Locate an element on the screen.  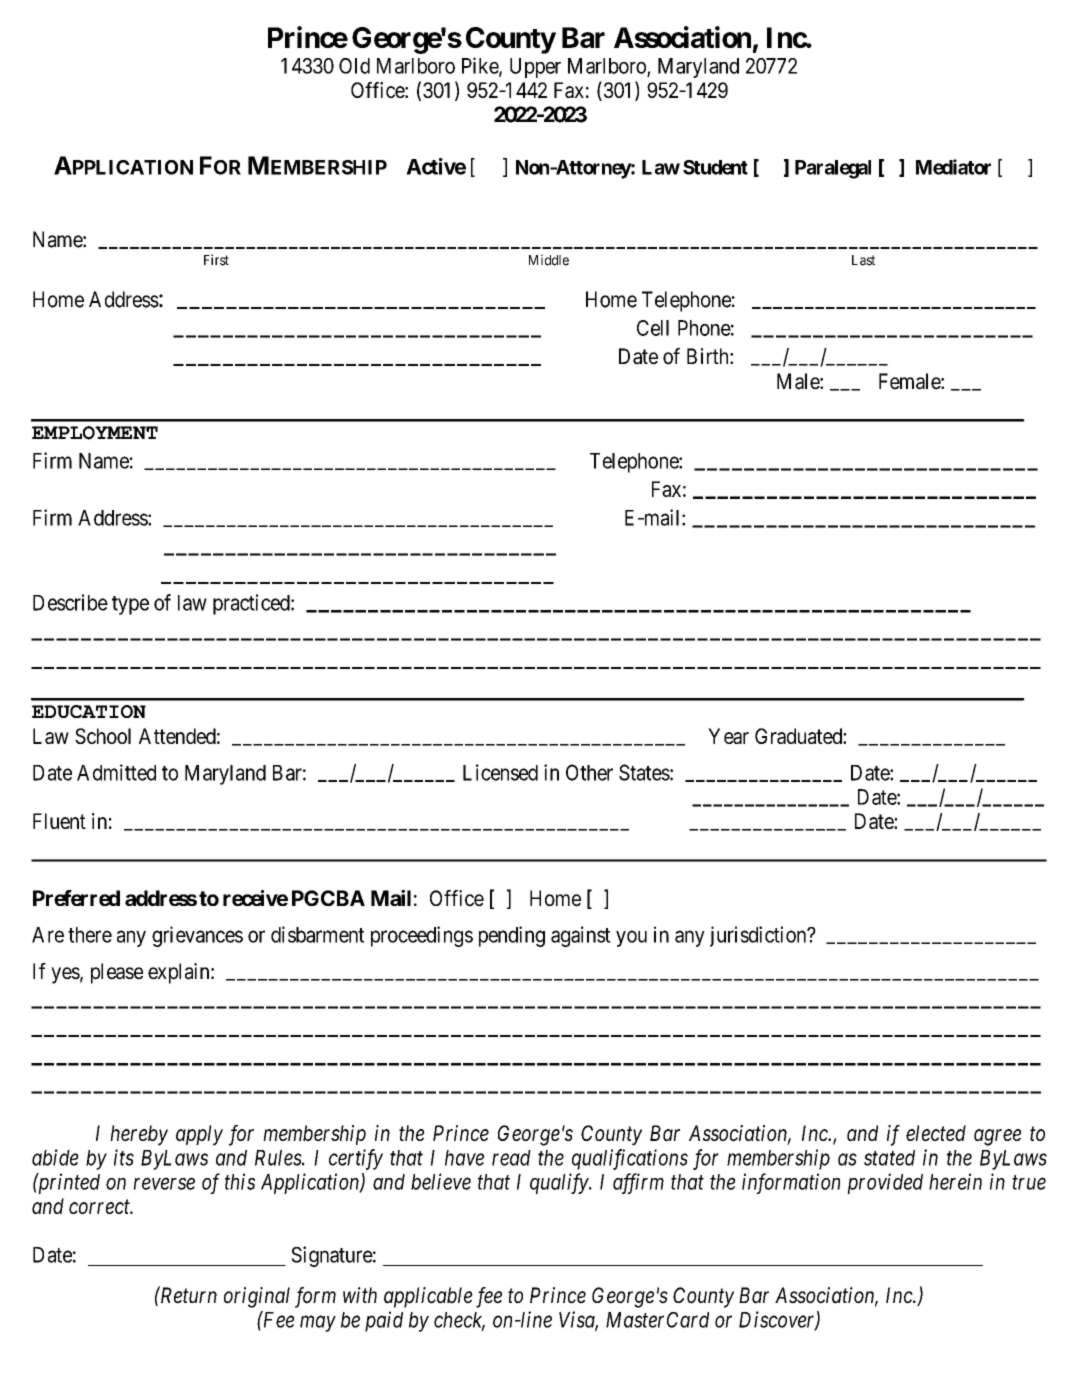
Mediator is located at coordinates (953, 167).
